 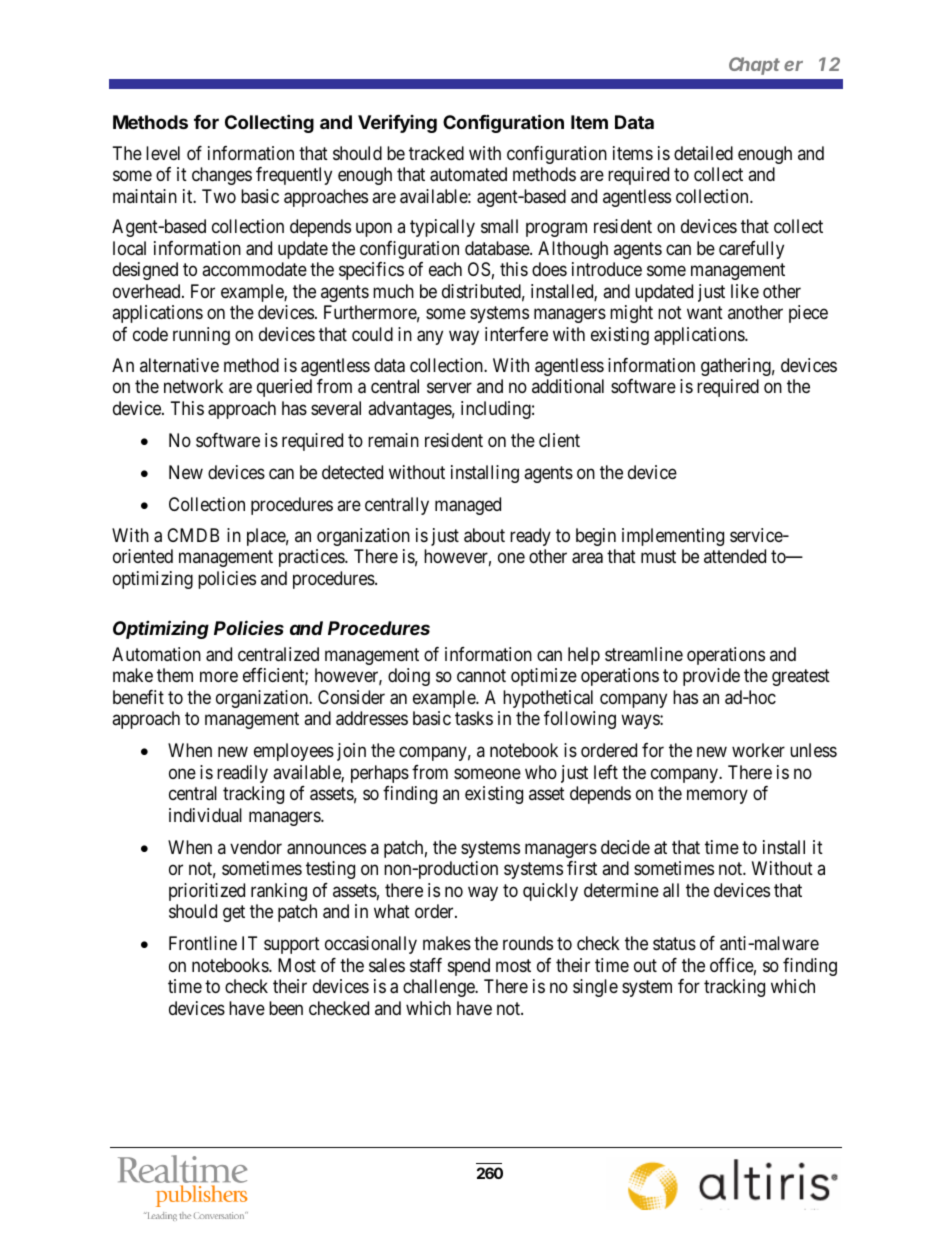 I want to click on attended, so click(x=735, y=556).
